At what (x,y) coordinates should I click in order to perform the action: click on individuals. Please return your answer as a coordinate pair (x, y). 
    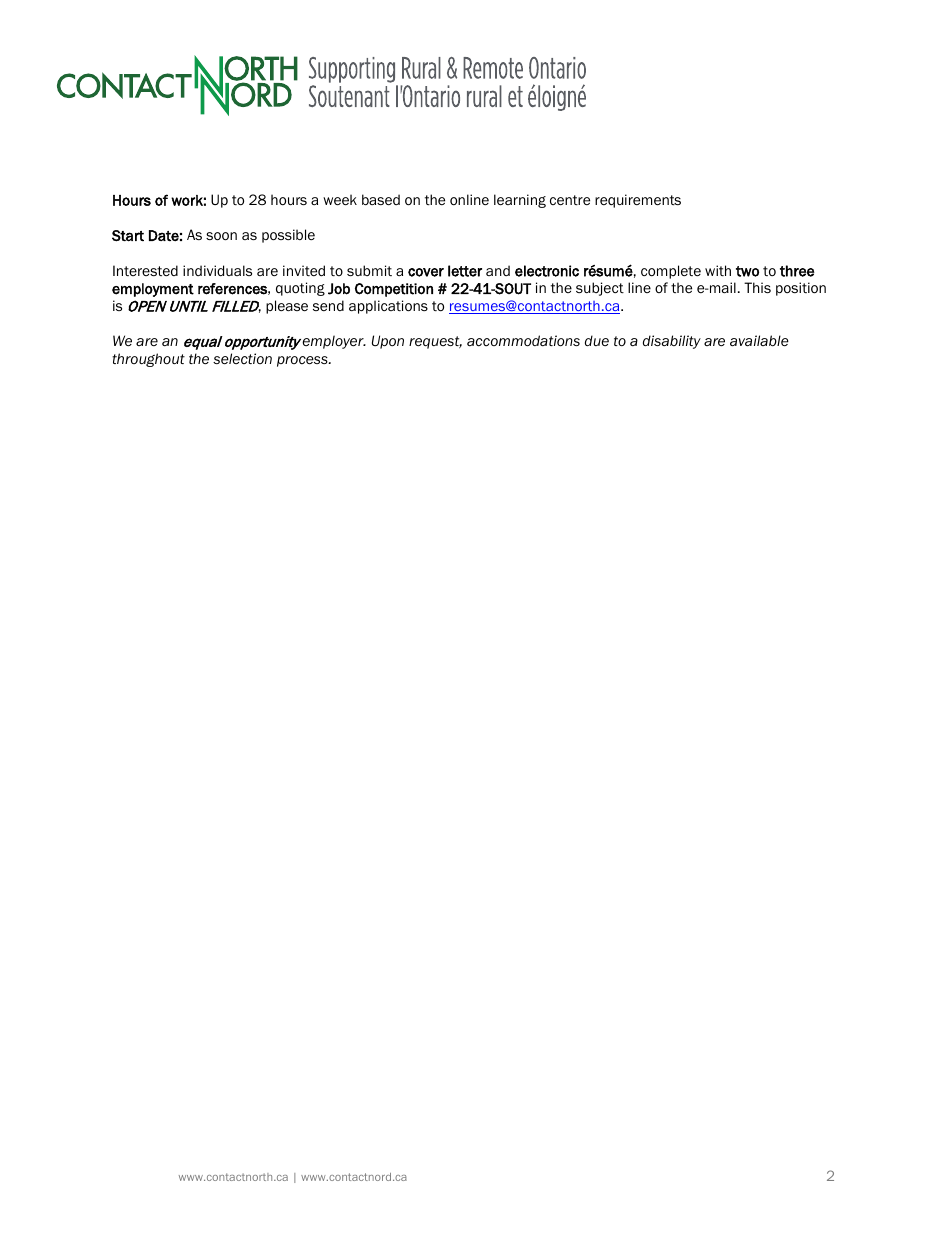
    Looking at the image, I should click on (217, 270).
